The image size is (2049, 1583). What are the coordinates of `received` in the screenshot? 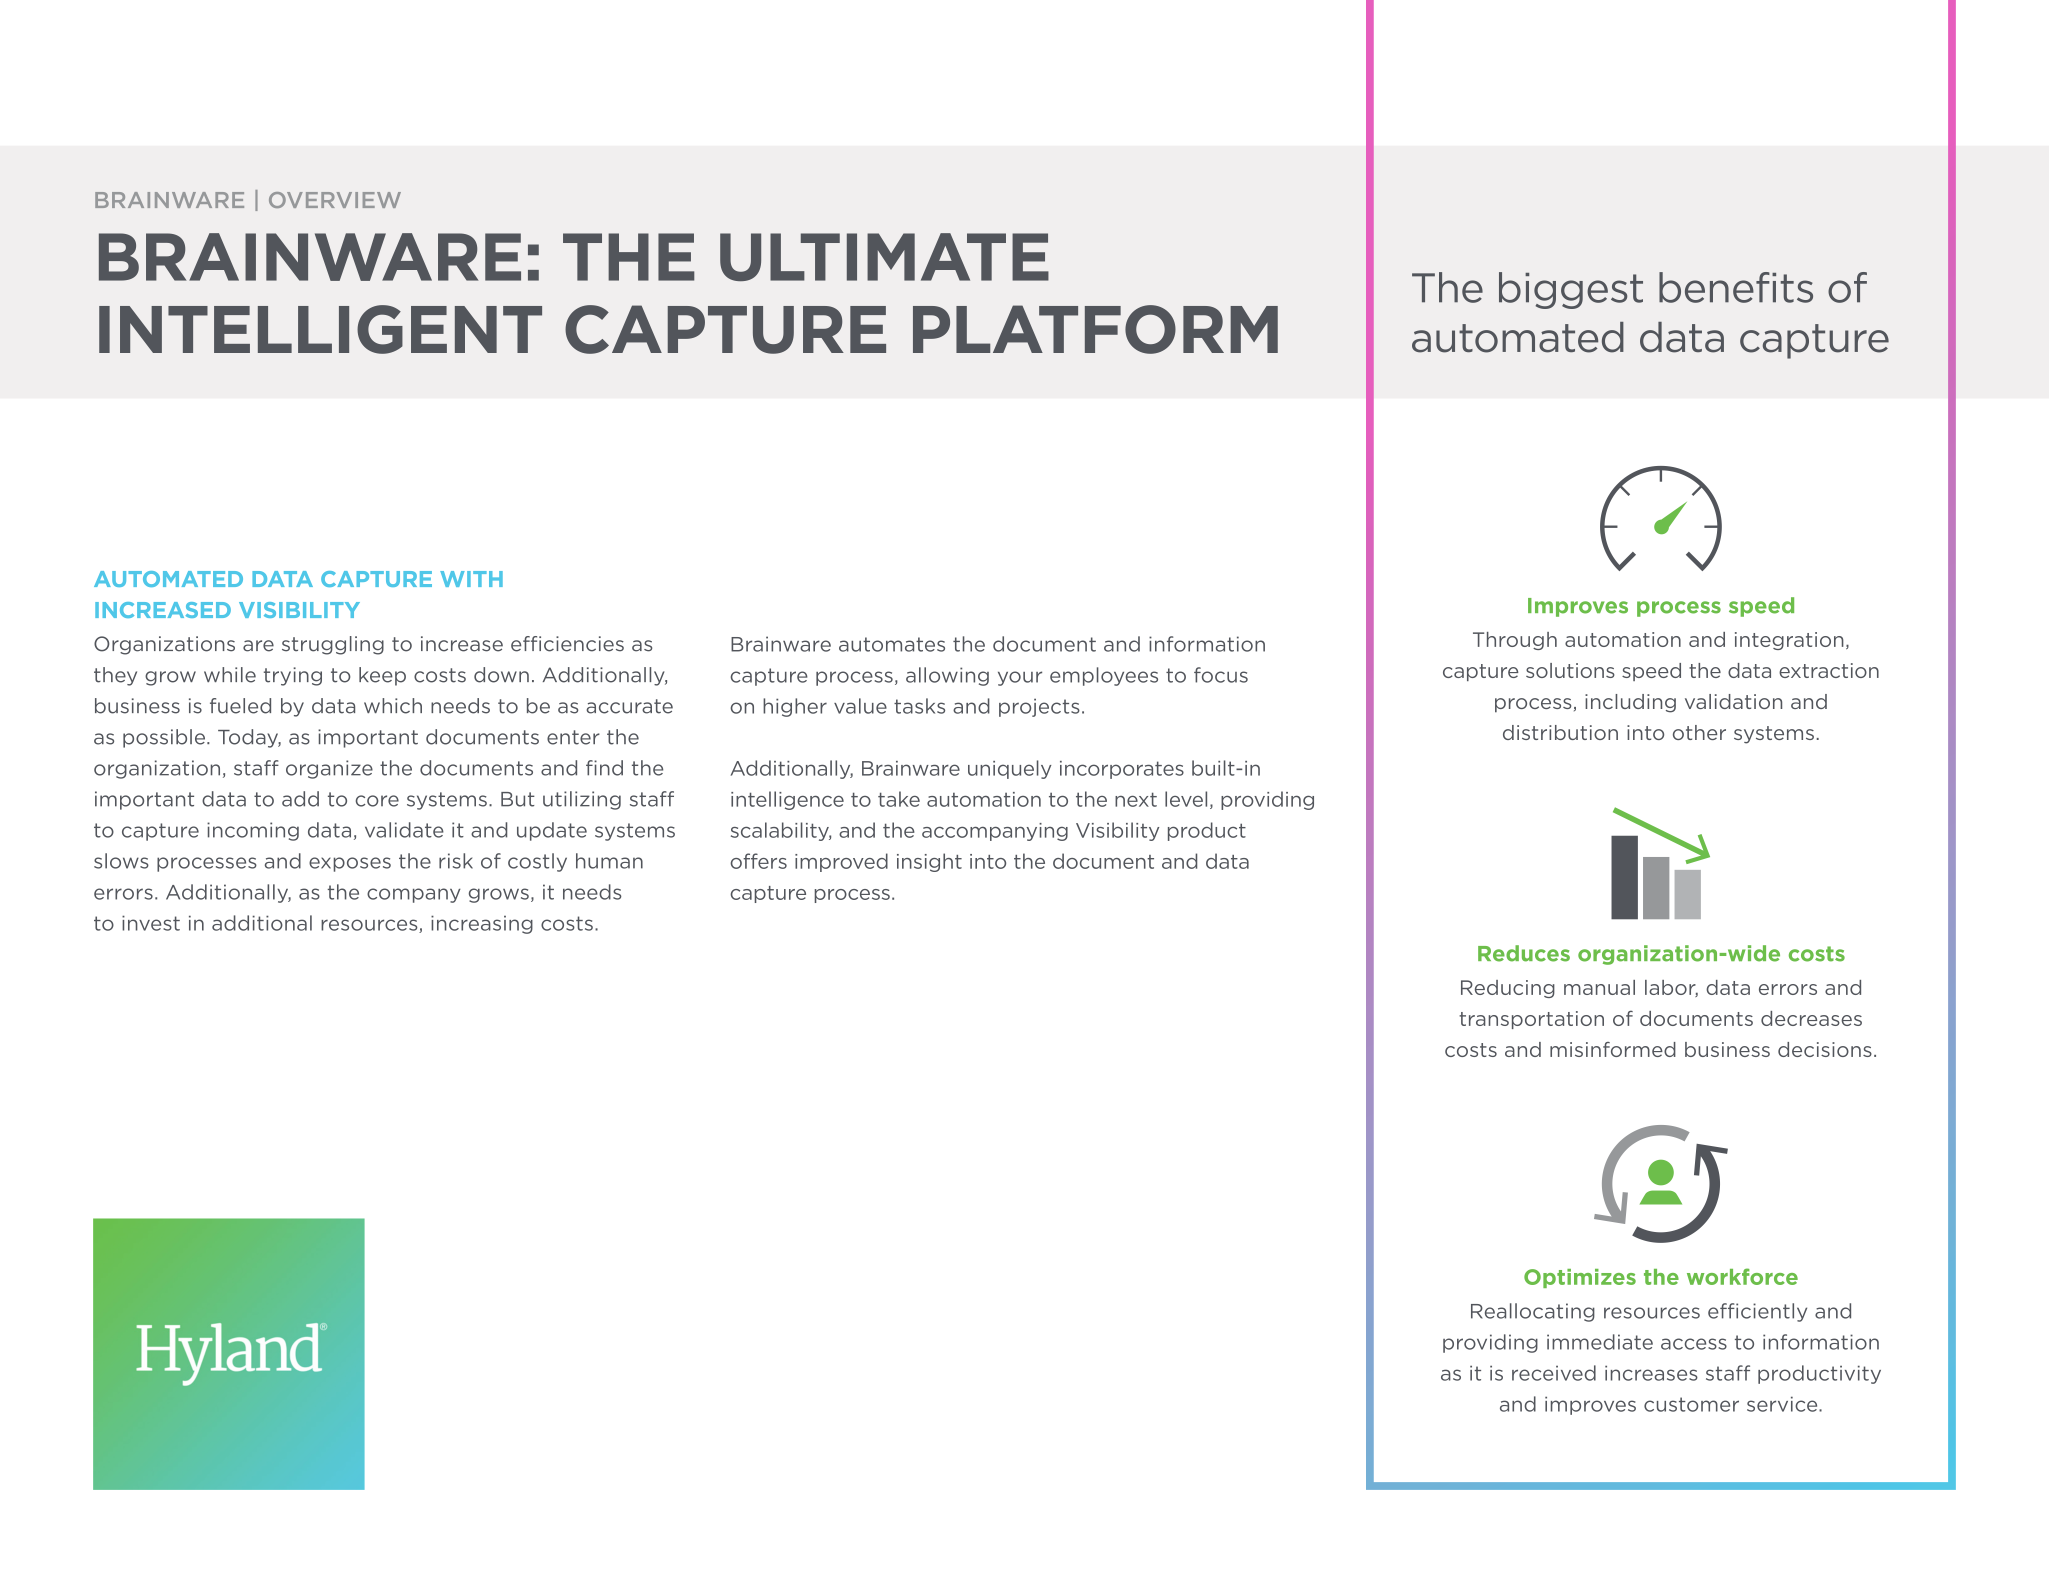 It's located at (1554, 1373).
